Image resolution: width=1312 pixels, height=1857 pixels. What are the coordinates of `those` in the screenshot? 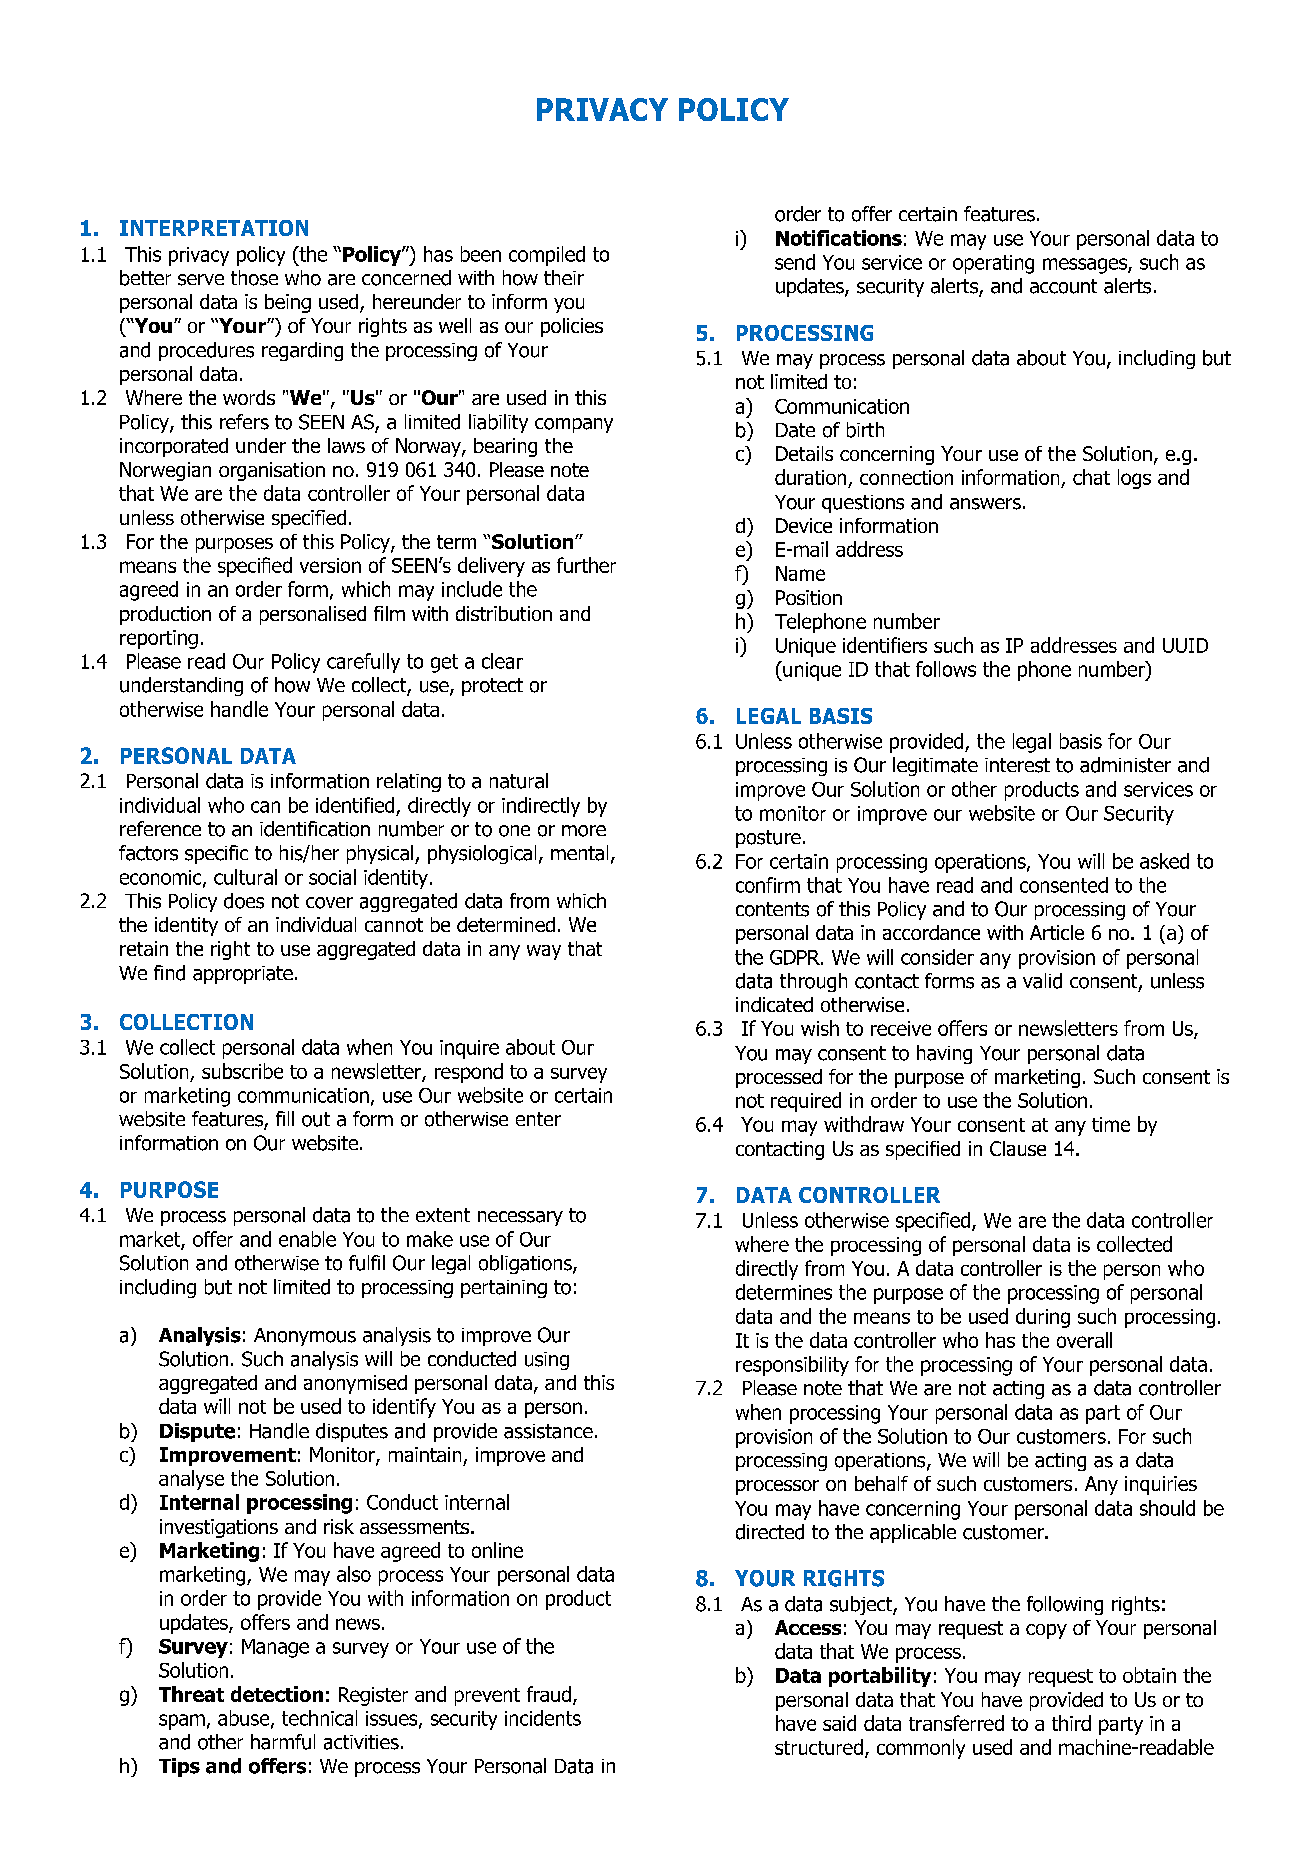 It's located at (254, 278).
